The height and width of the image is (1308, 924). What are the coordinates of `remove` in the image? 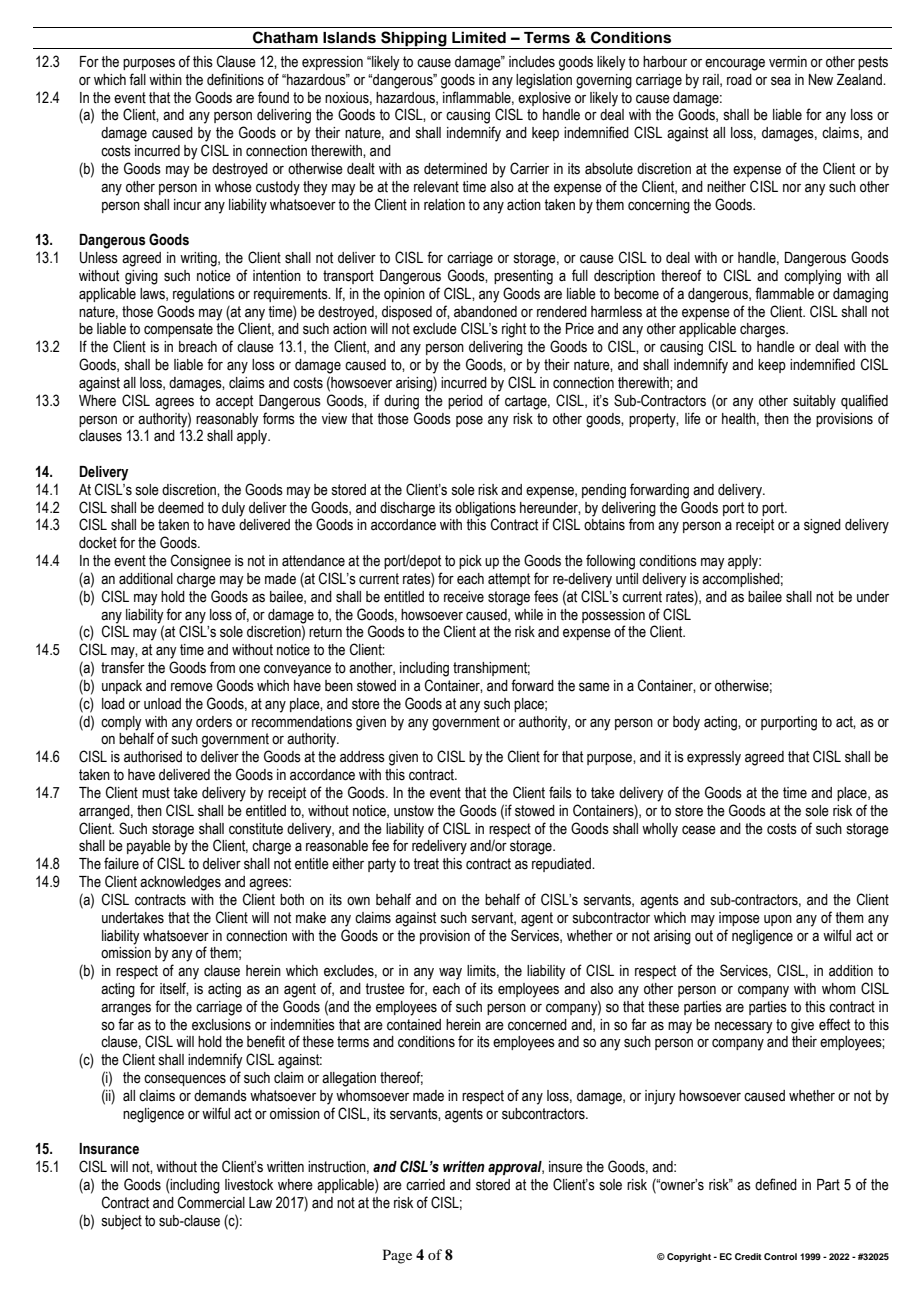 It's located at (192, 687).
